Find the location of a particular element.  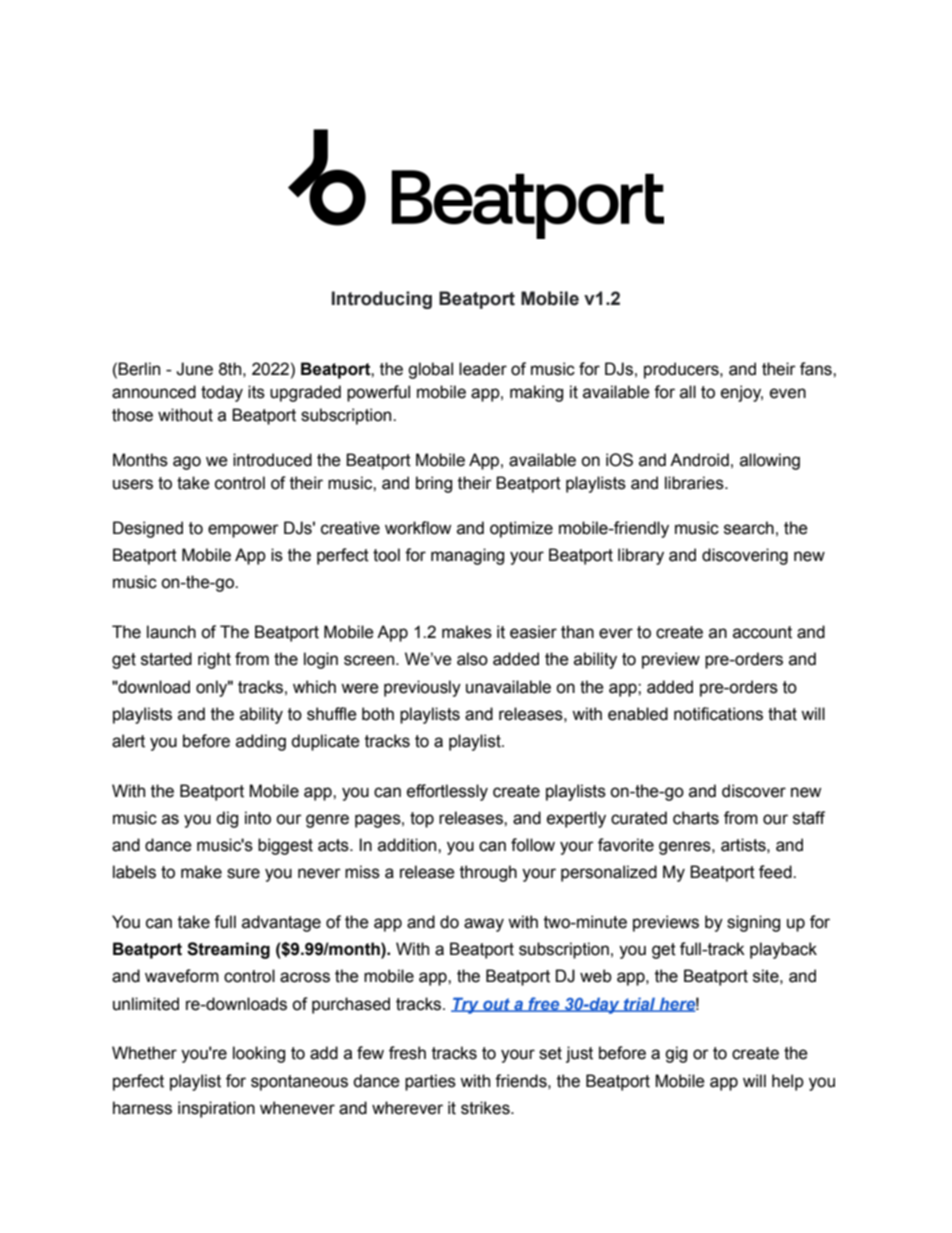

June is located at coordinates (194, 369).
